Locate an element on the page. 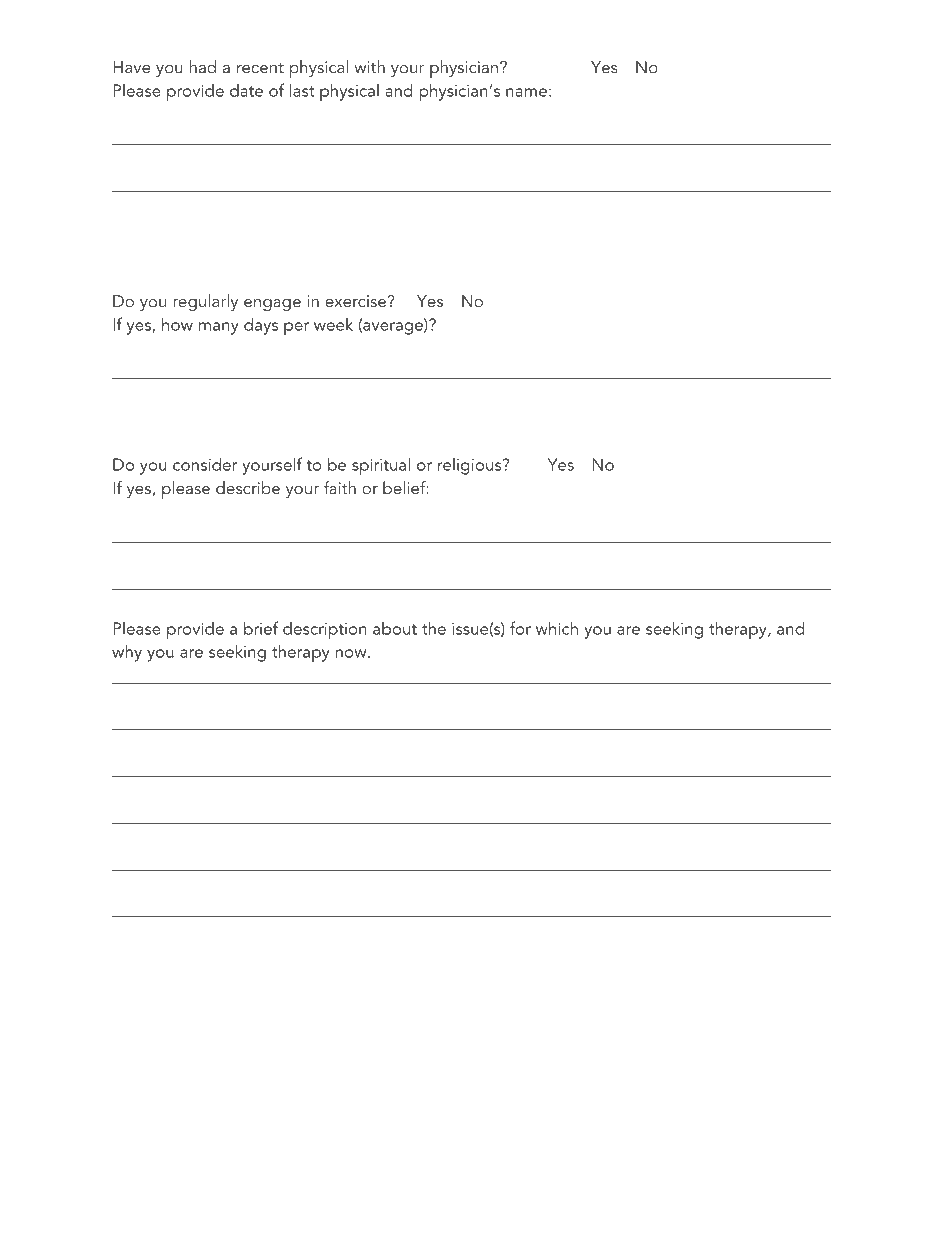  regularly is located at coordinates (205, 302).
